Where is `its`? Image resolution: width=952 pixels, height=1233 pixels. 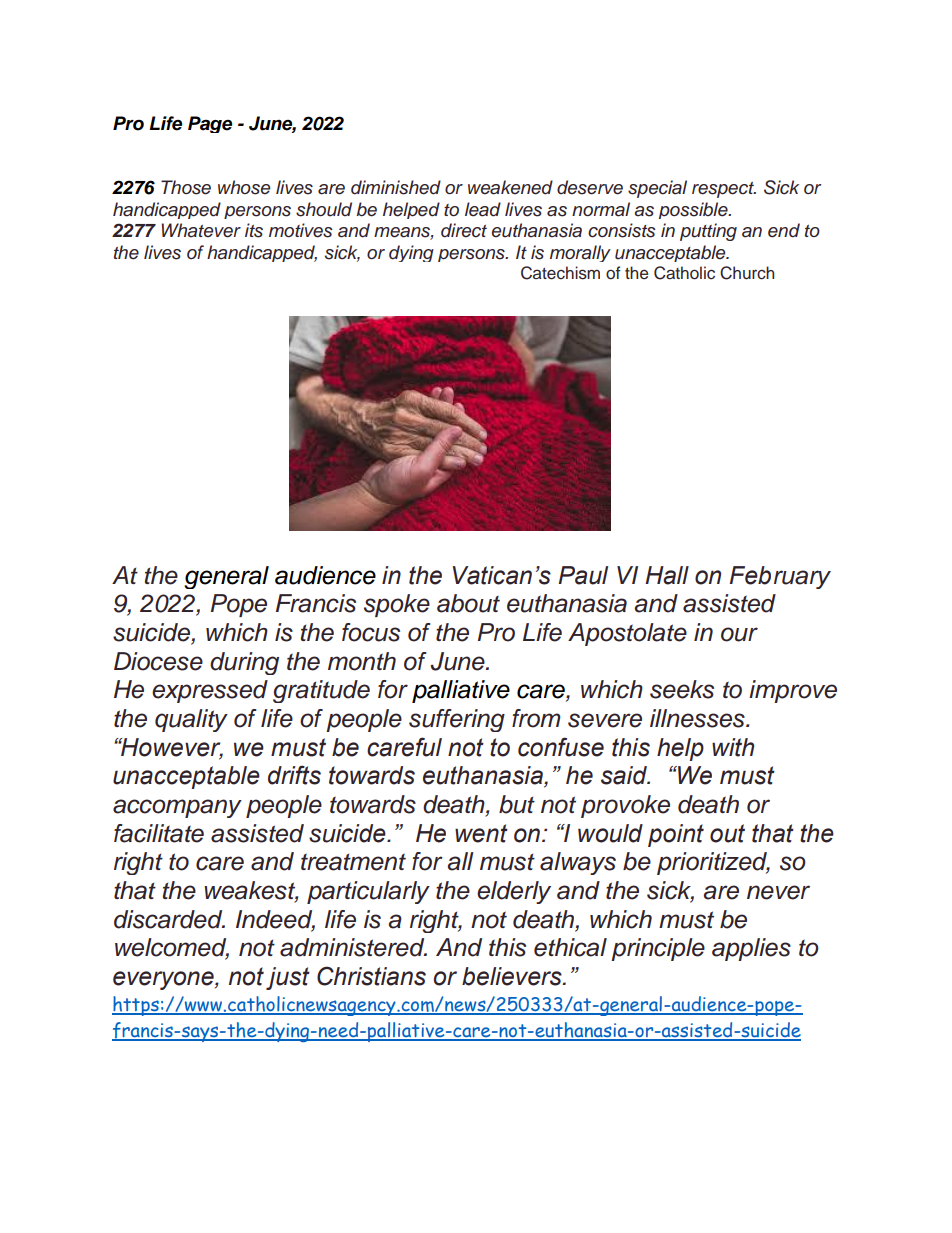
its is located at coordinates (254, 230).
